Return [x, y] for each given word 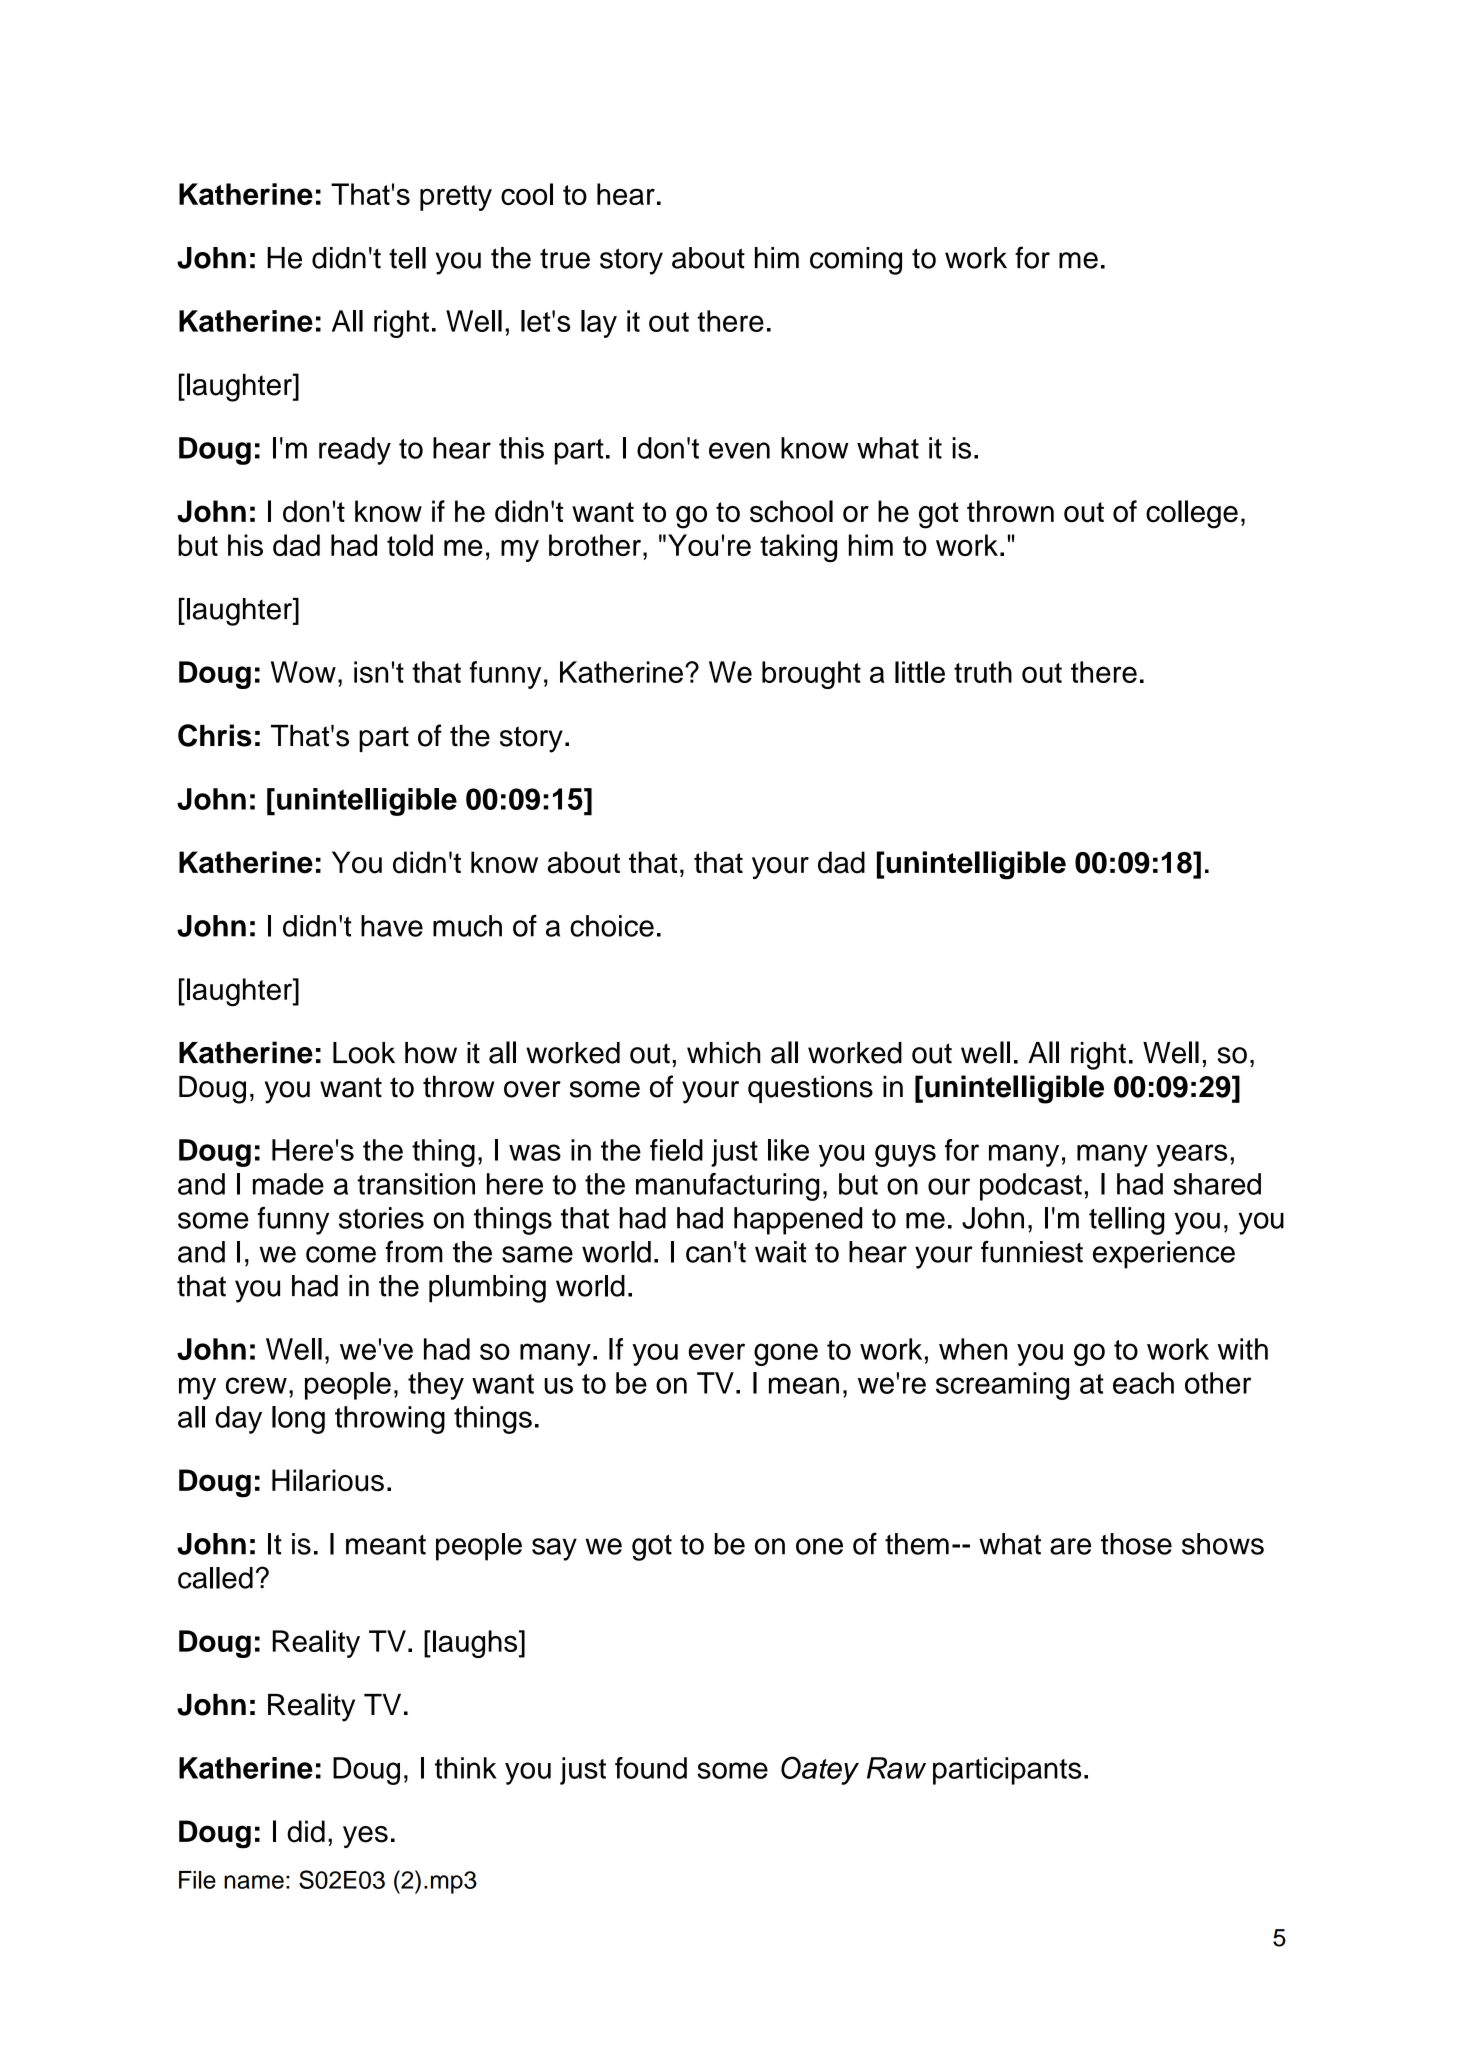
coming [856, 261]
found [651, 1768]
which [723, 1053]
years [1191, 1155]
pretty [456, 198]
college [1192, 514]
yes [365, 1837]
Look [364, 1053]
